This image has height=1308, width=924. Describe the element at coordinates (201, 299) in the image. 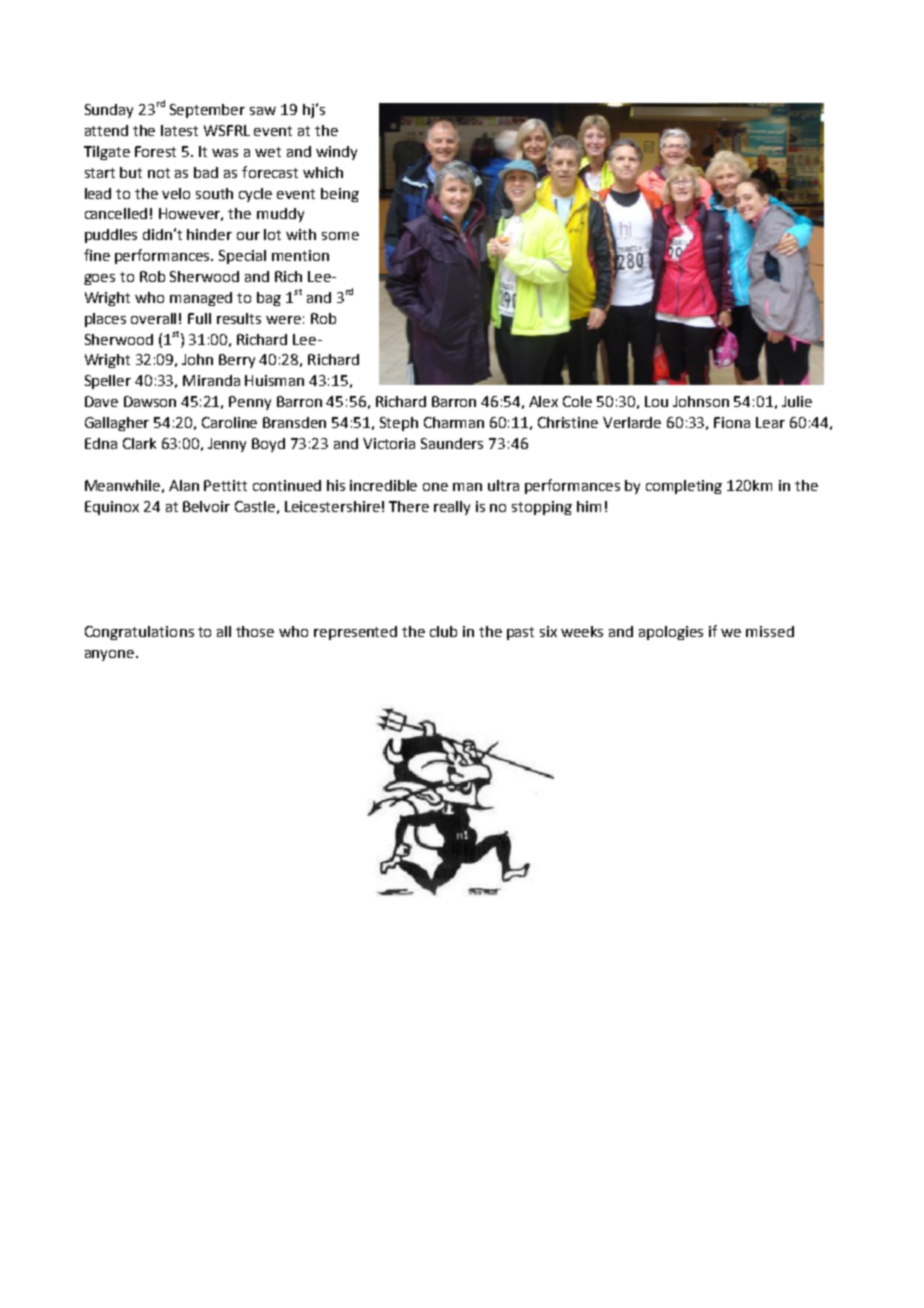

I see `managed` at that location.
